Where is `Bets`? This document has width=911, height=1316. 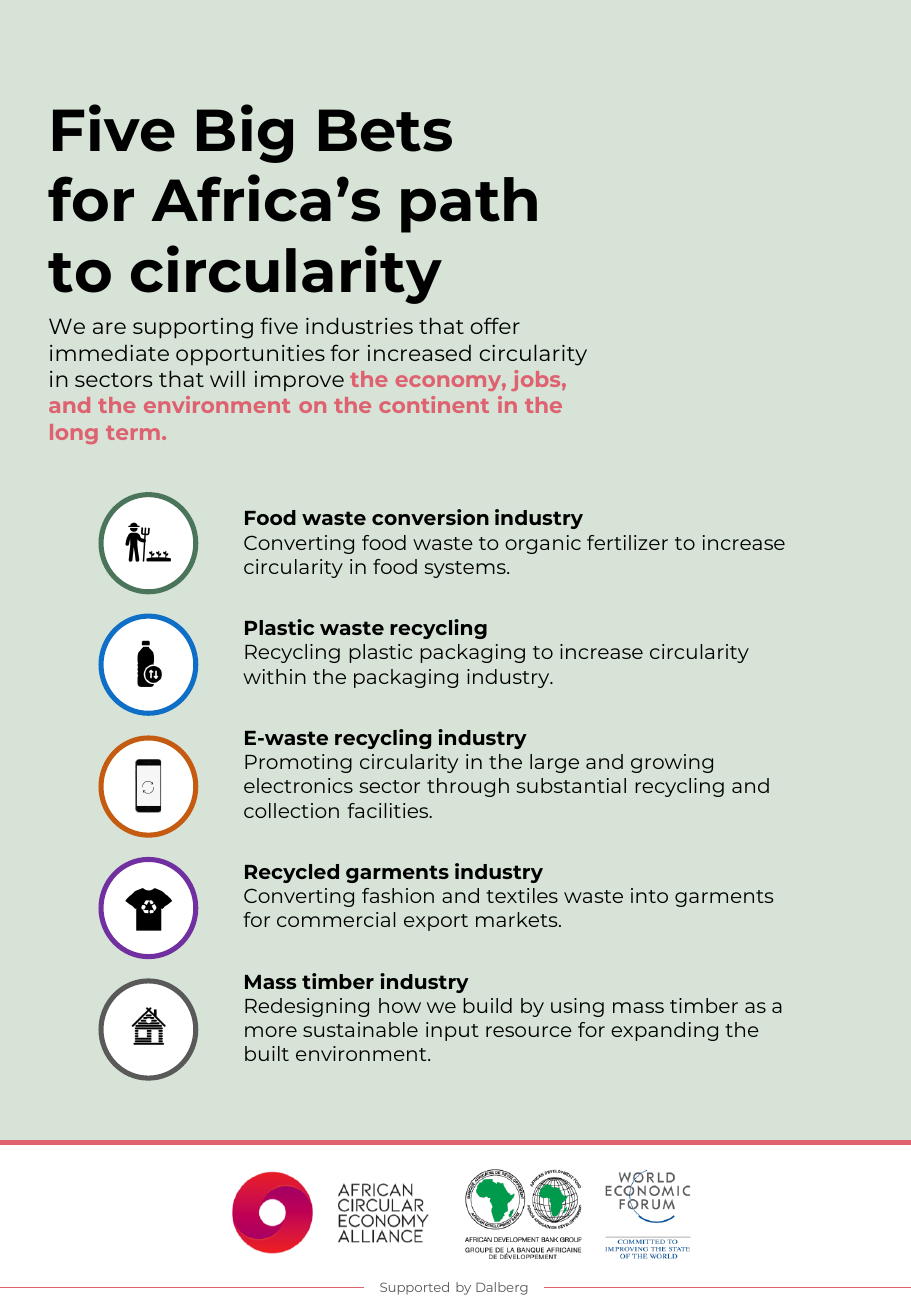
Bets is located at coordinates (385, 130).
